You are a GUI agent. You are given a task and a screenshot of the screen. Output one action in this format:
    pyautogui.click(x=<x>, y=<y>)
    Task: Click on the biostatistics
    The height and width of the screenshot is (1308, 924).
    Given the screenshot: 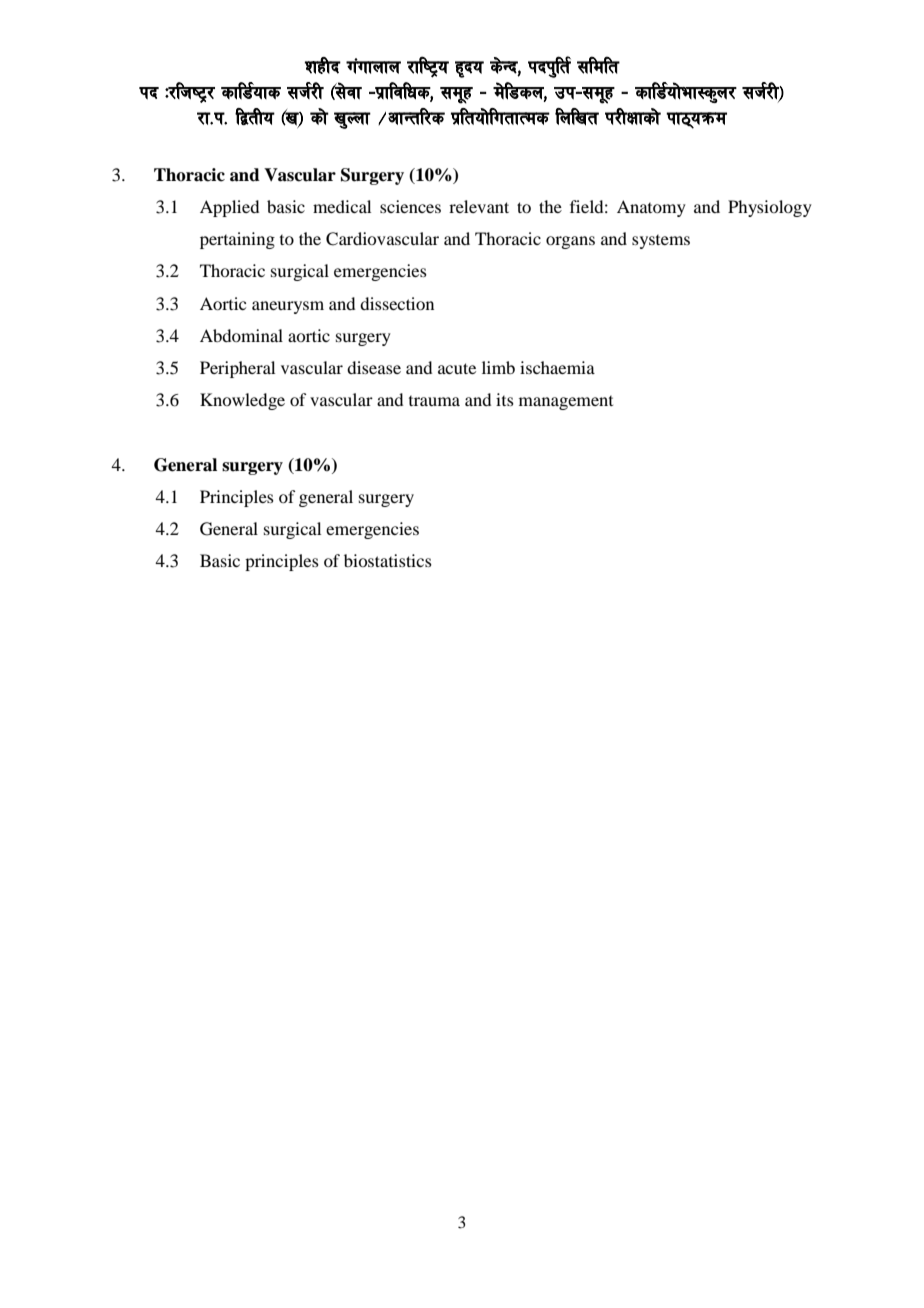 What is the action you would take?
    pyautogui.click(x=388, y=560)
